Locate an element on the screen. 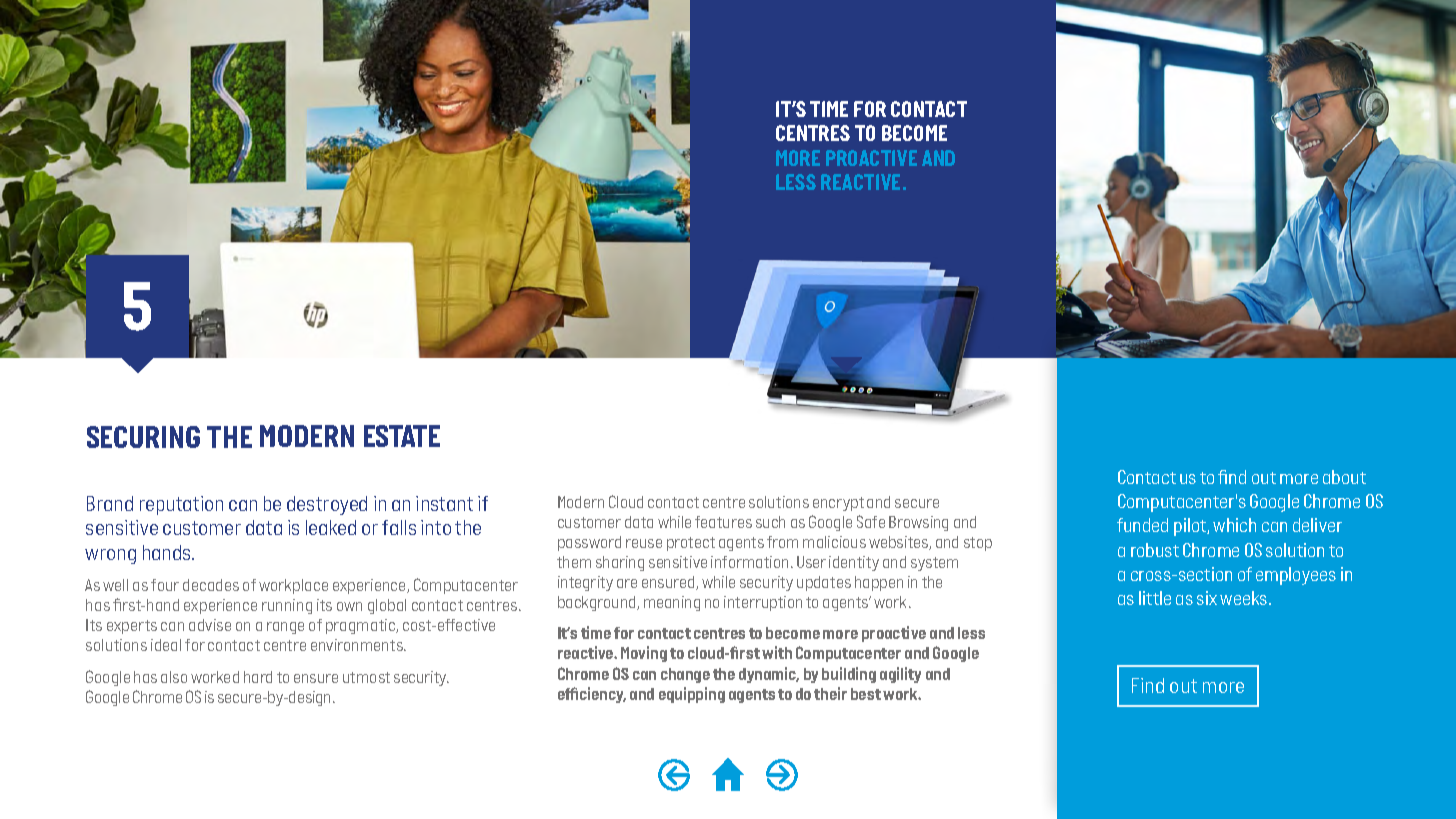  six is located at coordinates (1207, 598).
